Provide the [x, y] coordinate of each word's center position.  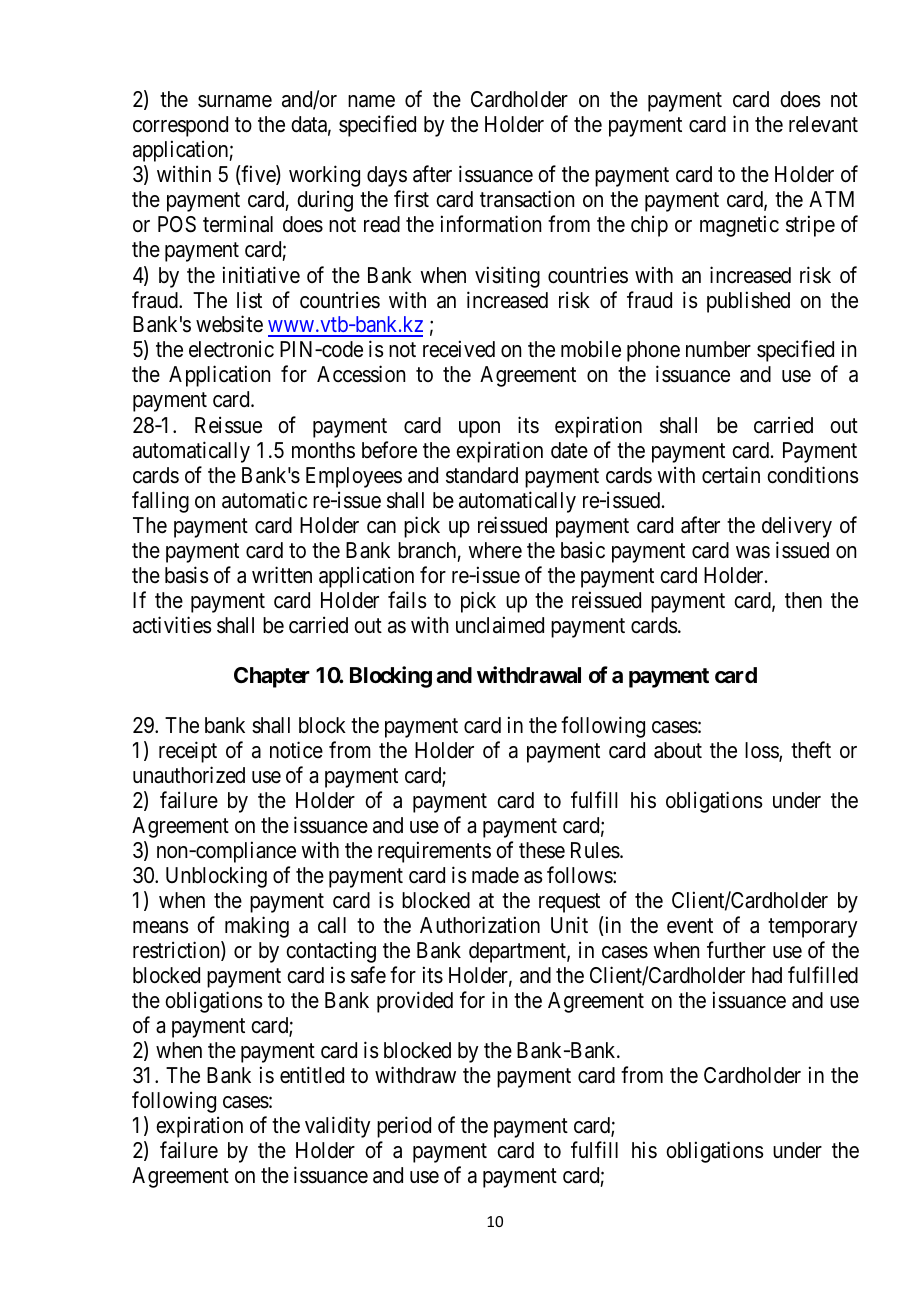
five [258, 175]
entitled [312, 1075]
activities [172, 625]
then [803, 600]
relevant [823, 124]
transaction [527, 199]
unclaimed [500, 625]
